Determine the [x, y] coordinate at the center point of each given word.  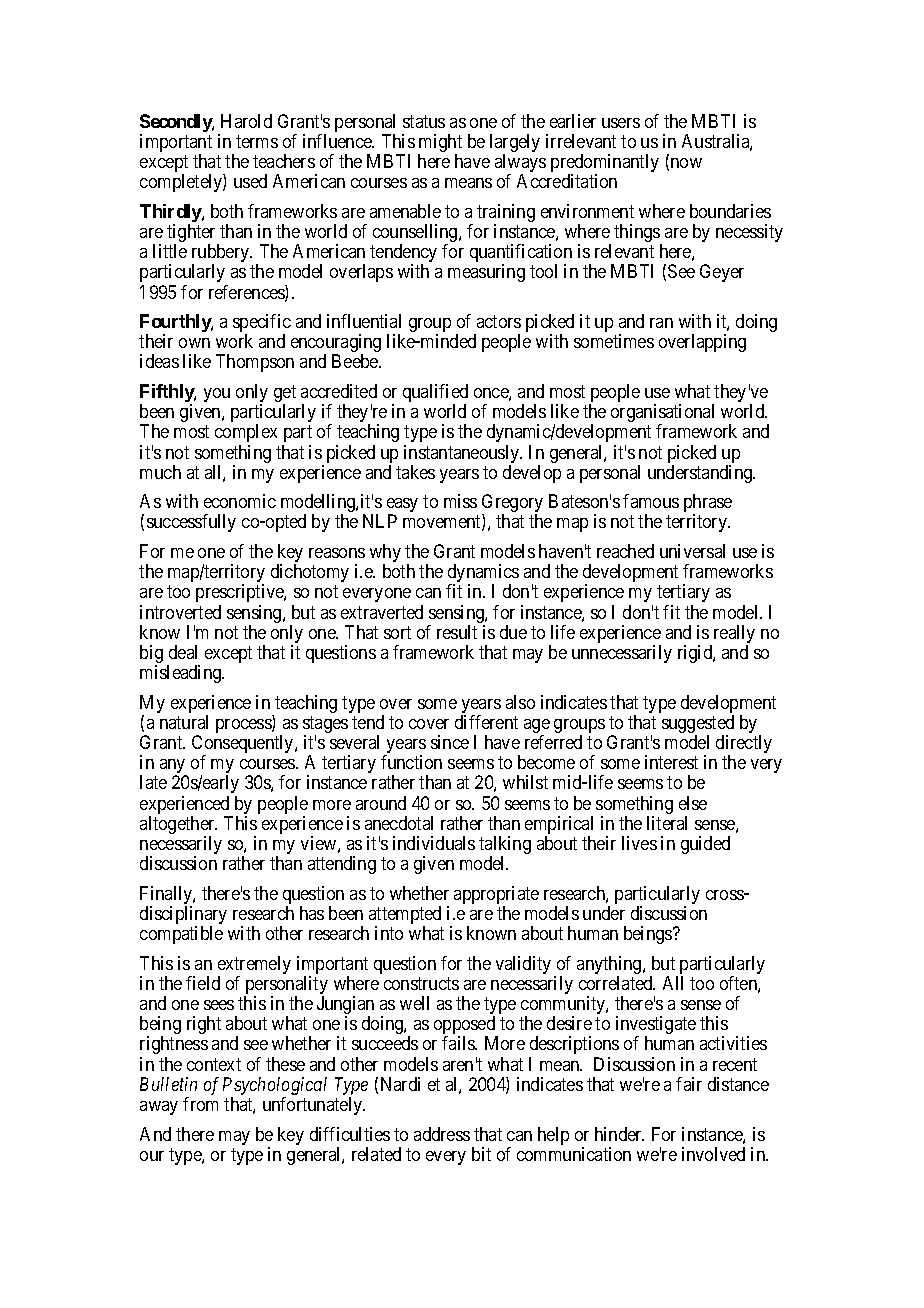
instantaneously [463, 455]
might [440, 144]
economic [240, 501]
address [442, 1134]
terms [257, 141]
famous [651, 501]
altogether [178, 826]
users [621, 123]
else [693, 803]
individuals [434, 843]
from [200, 1104]
